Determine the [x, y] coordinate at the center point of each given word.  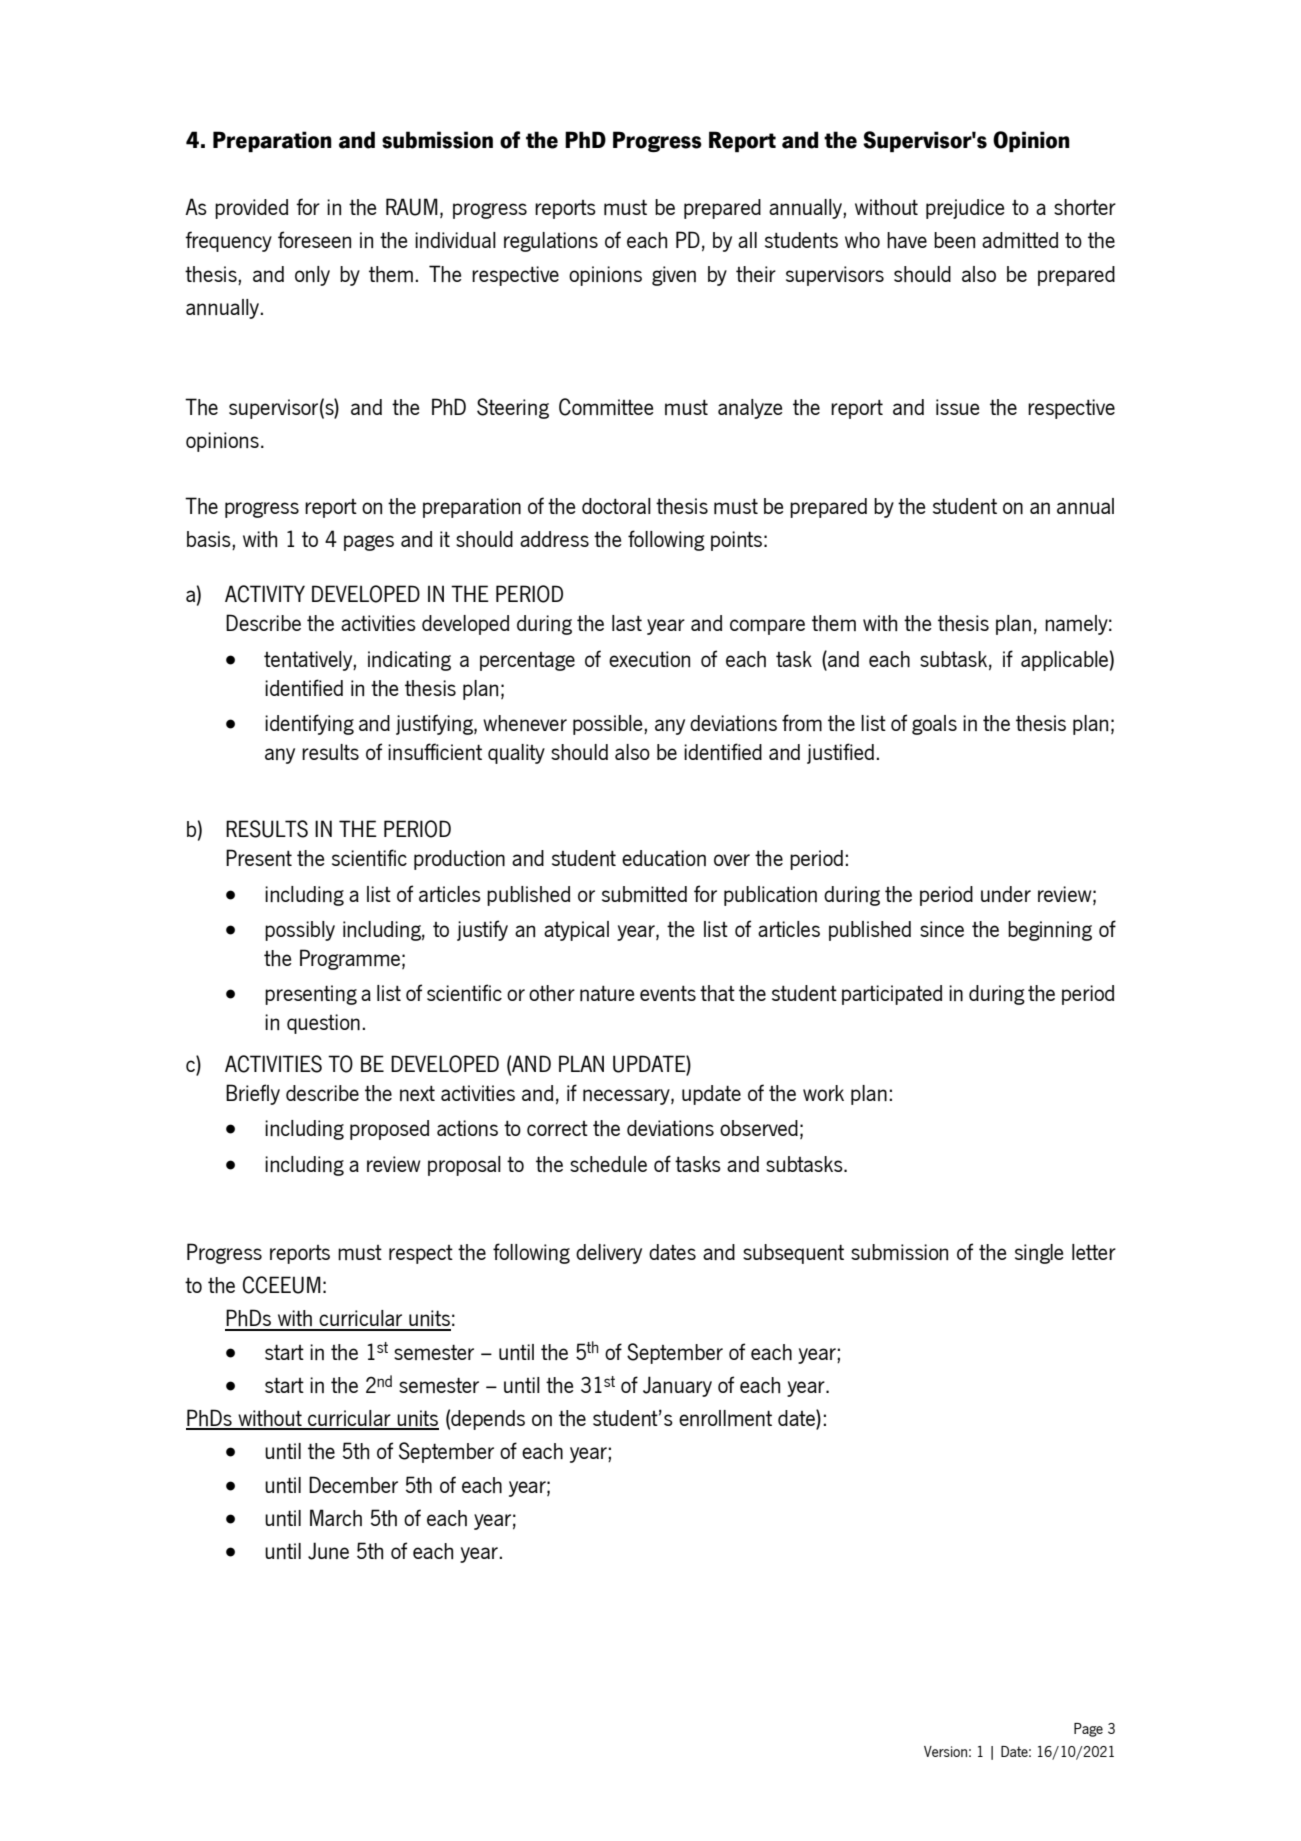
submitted [644, 894]
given [674, 276]
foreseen [314, 239]
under [1006, 894]
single [1039, 1254]
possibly [300, 931]
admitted [1020, 240]
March [336, 1517]
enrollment [725, 1418]
